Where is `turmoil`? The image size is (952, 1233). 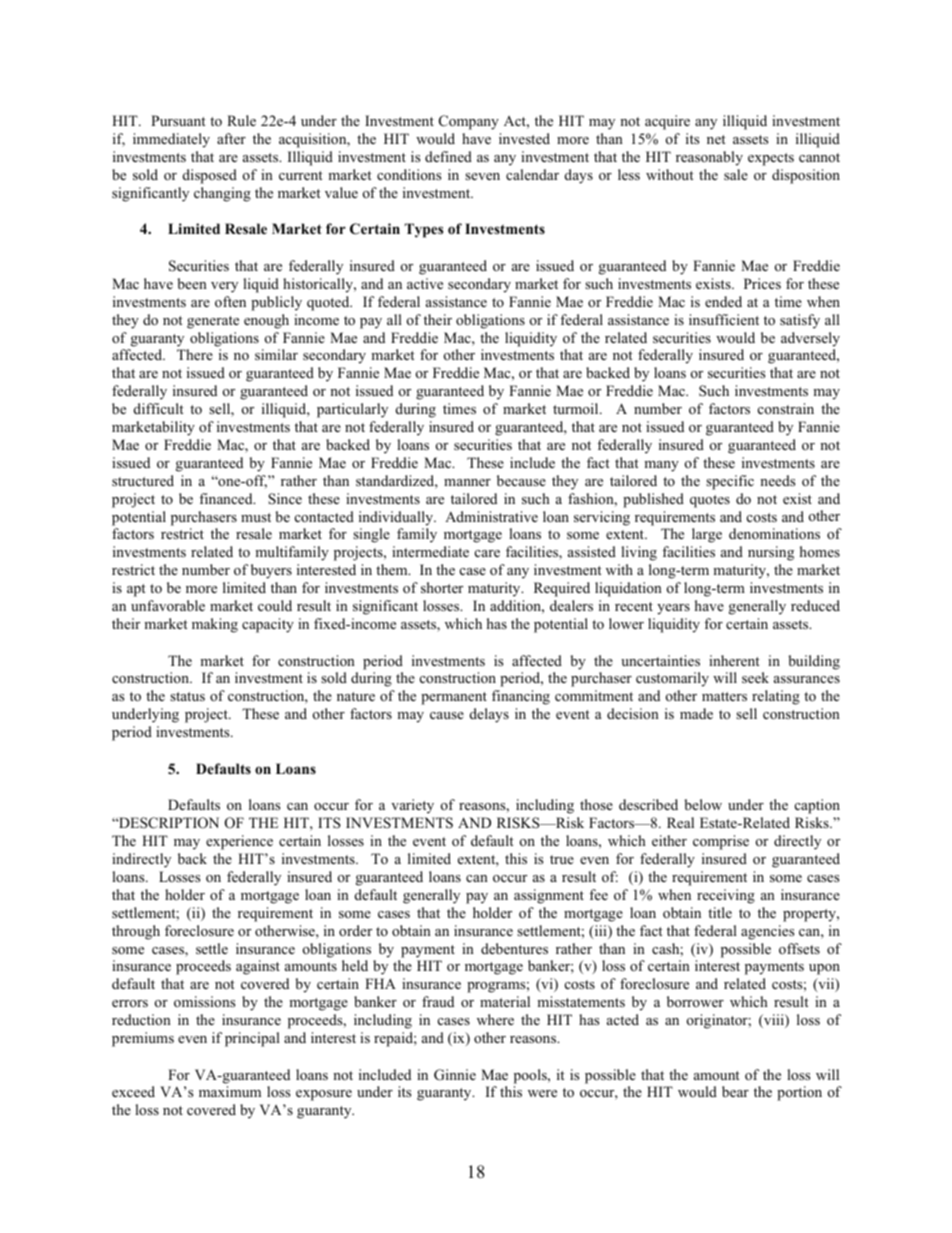
turmoil is located at coordinates (577, 408).
